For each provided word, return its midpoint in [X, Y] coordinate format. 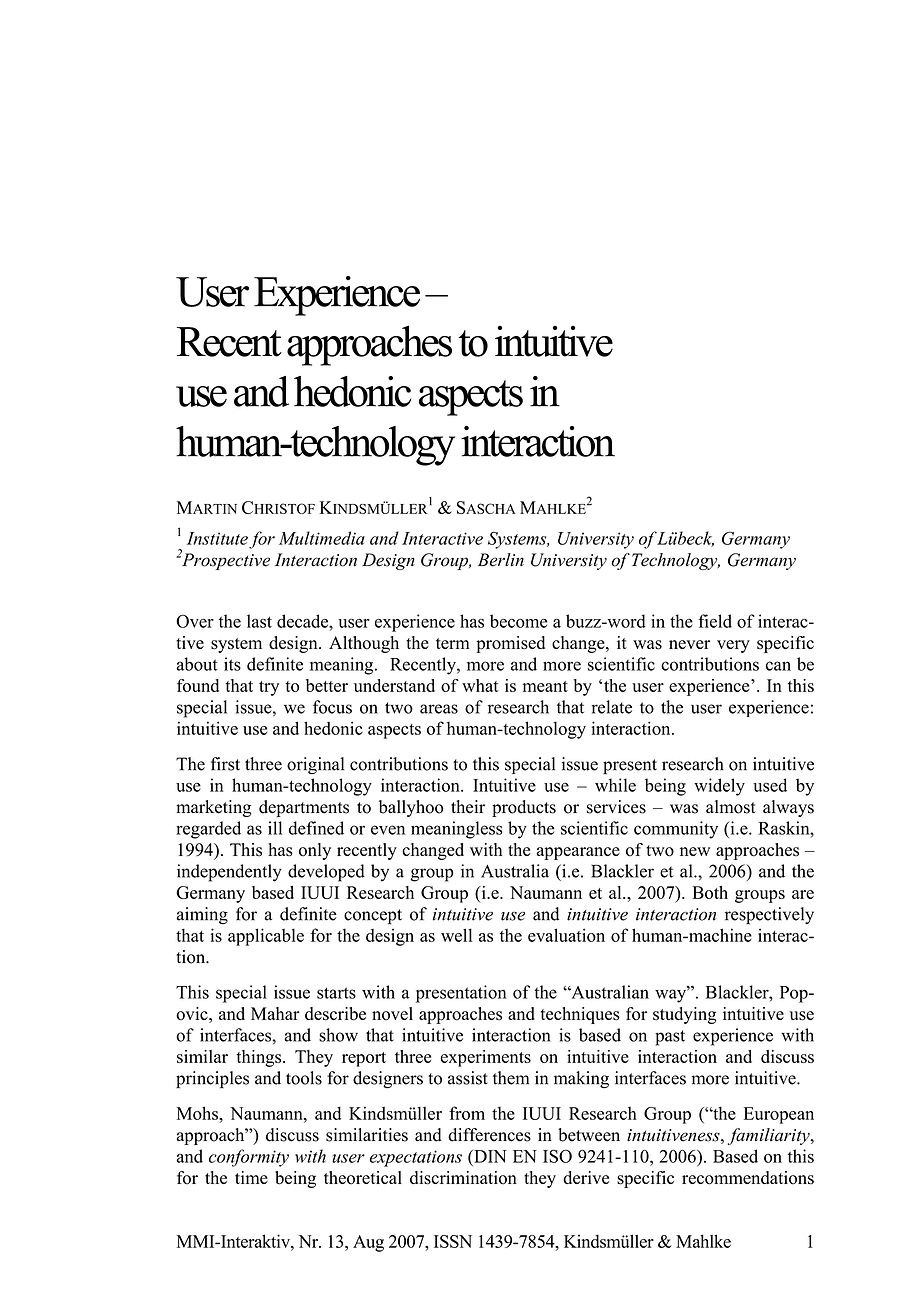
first [225, 764]
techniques [580, 1015]
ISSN [453, 1241]
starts [336, 993]
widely [719, 787]
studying [684, 1015]
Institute [217, 538]
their [468, 807]
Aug [368, 1243]
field [715, 621]
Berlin [501, 560]
